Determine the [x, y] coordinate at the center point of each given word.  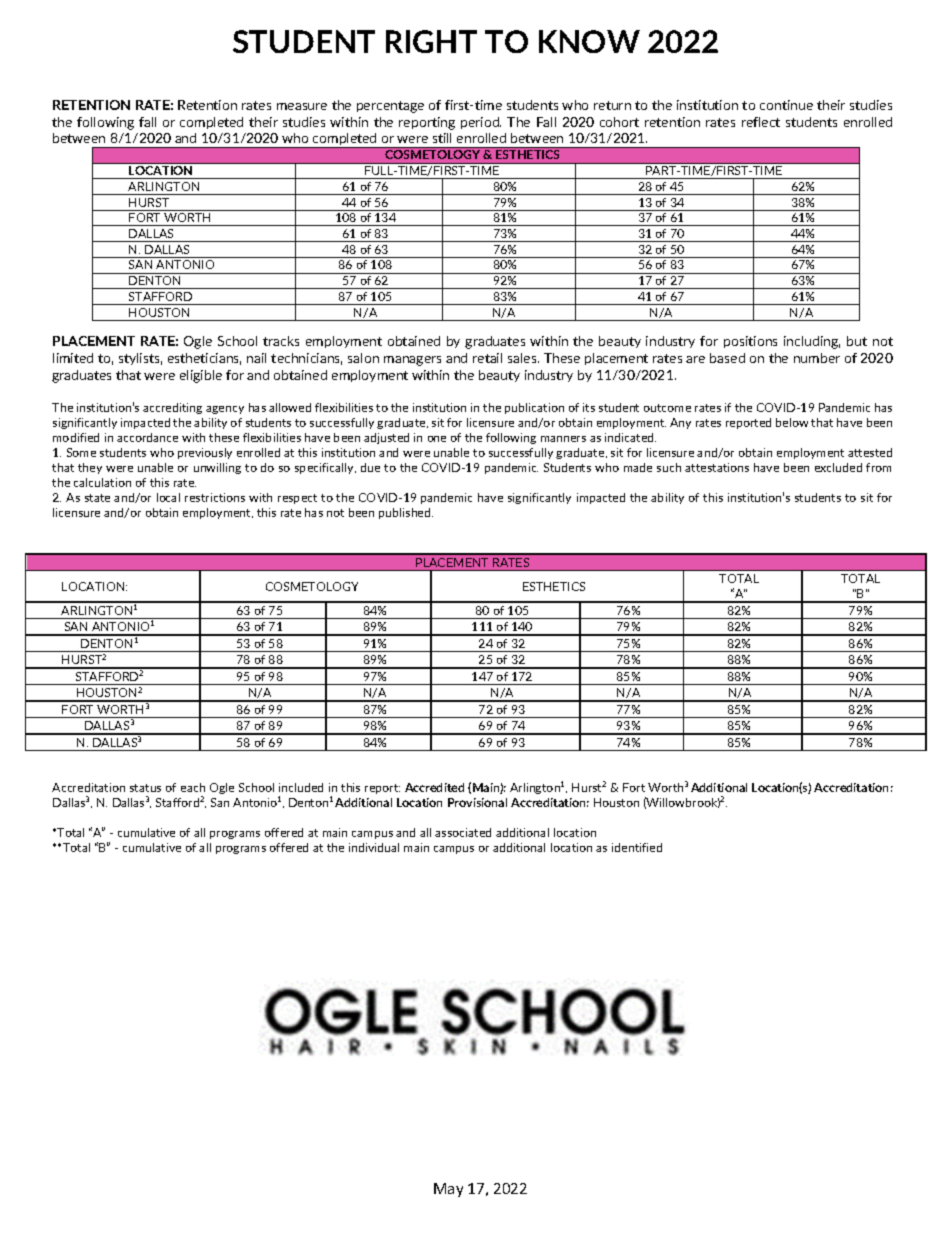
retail [487, 358]
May [448, 1190]
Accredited [434, 787]
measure [302, 106]
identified [637, 847]
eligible [201, 376]
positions [750, 342]
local [168, 497]
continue [786, 105]
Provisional [477, 802]
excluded [838, 467]
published [406, 513]
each [193, 787]
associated [463, 832]
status [145, 788]
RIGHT [431, 41]
